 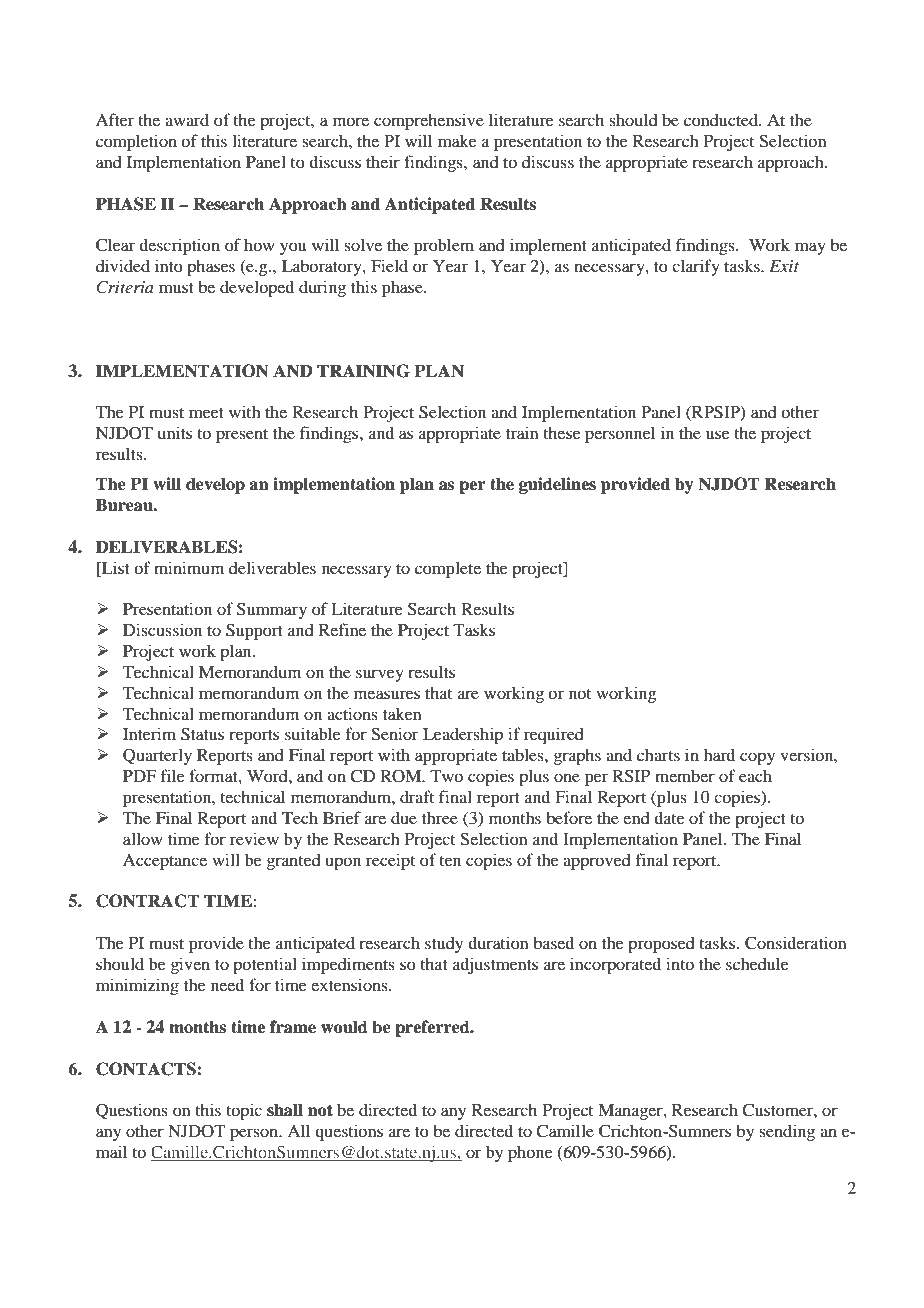 What do you see at coordinates (457, 140) in the screenshot?
I see `make` at bounding box center [457, 140].
